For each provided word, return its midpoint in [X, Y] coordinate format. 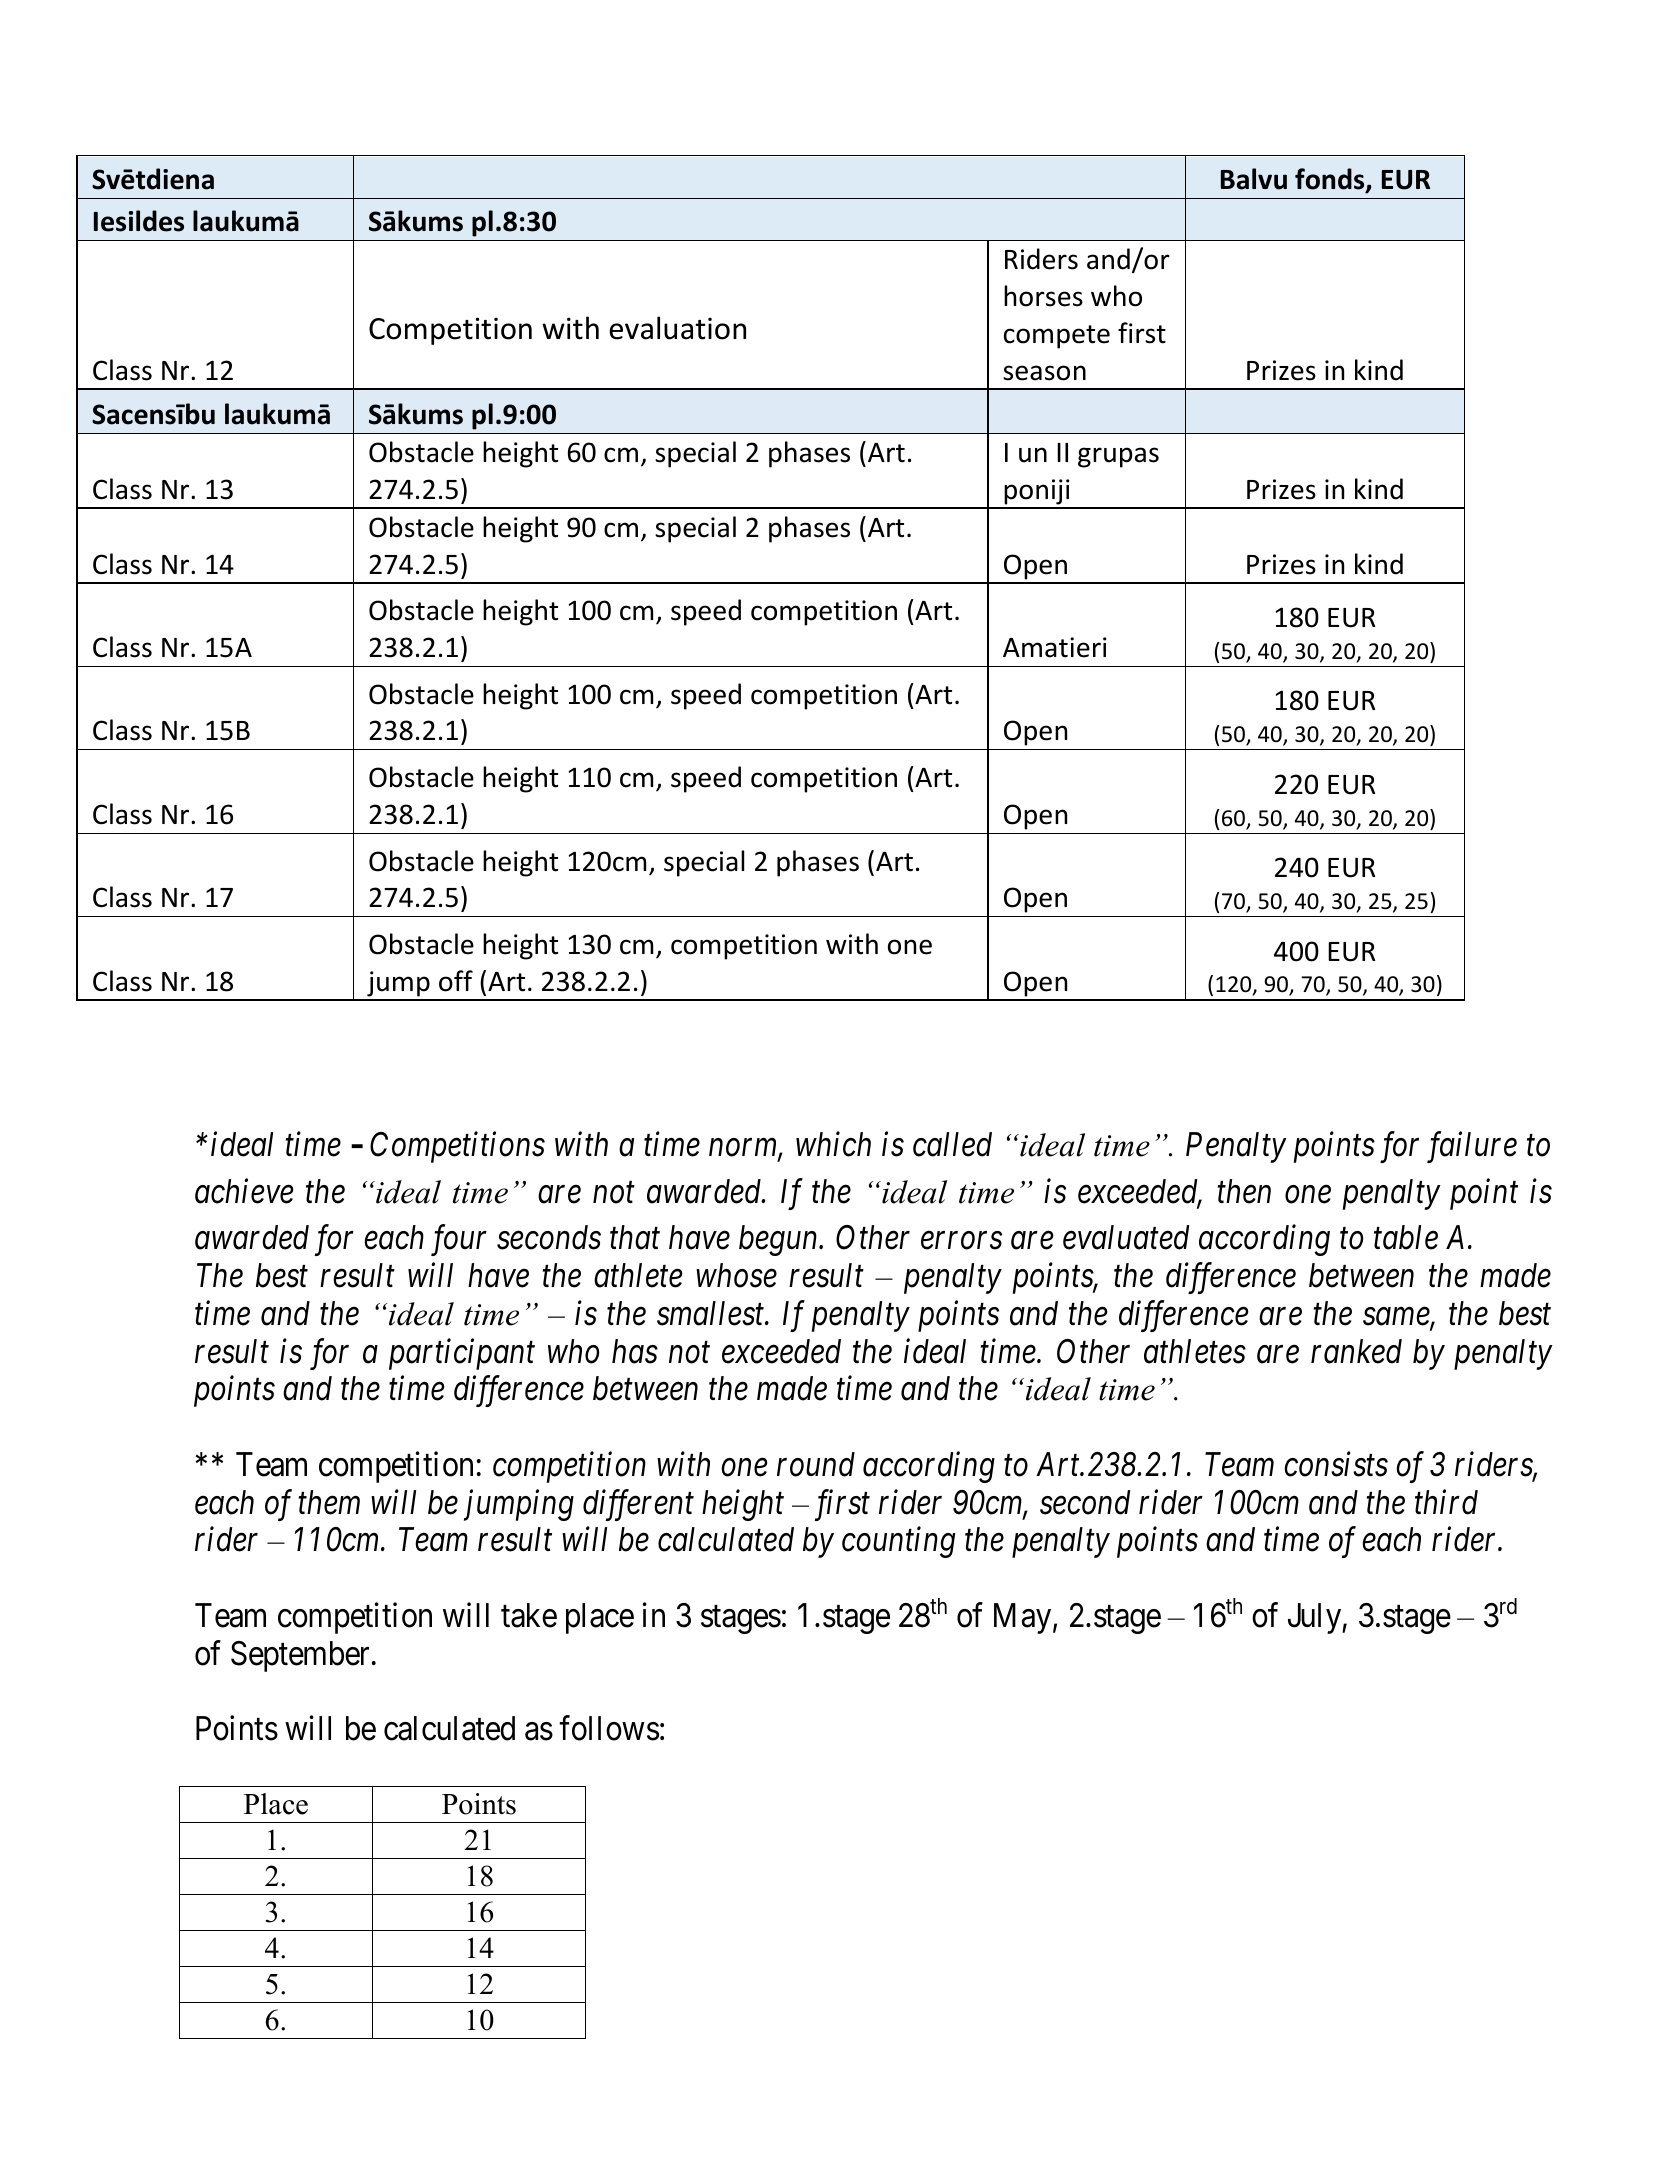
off [456, 981]
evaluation [677, 328]
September [300, 1656]
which [833, 1144]
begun [779, 1240]
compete [1057, 337]
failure [1472, 1147]
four [459, 1240]
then [1244, 1191]
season [1044, 373]
